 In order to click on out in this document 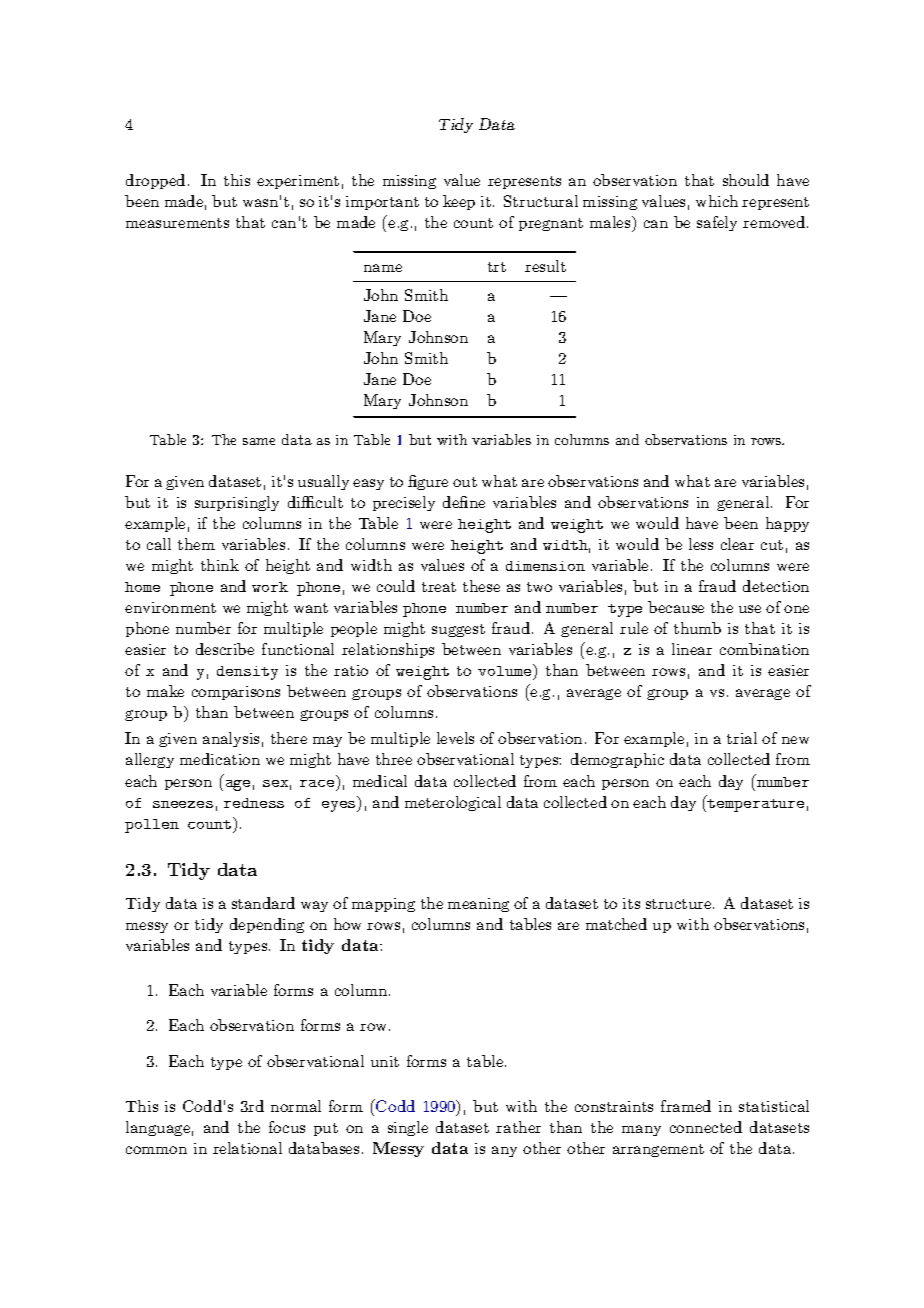, I will do `click(465, 482)`.
